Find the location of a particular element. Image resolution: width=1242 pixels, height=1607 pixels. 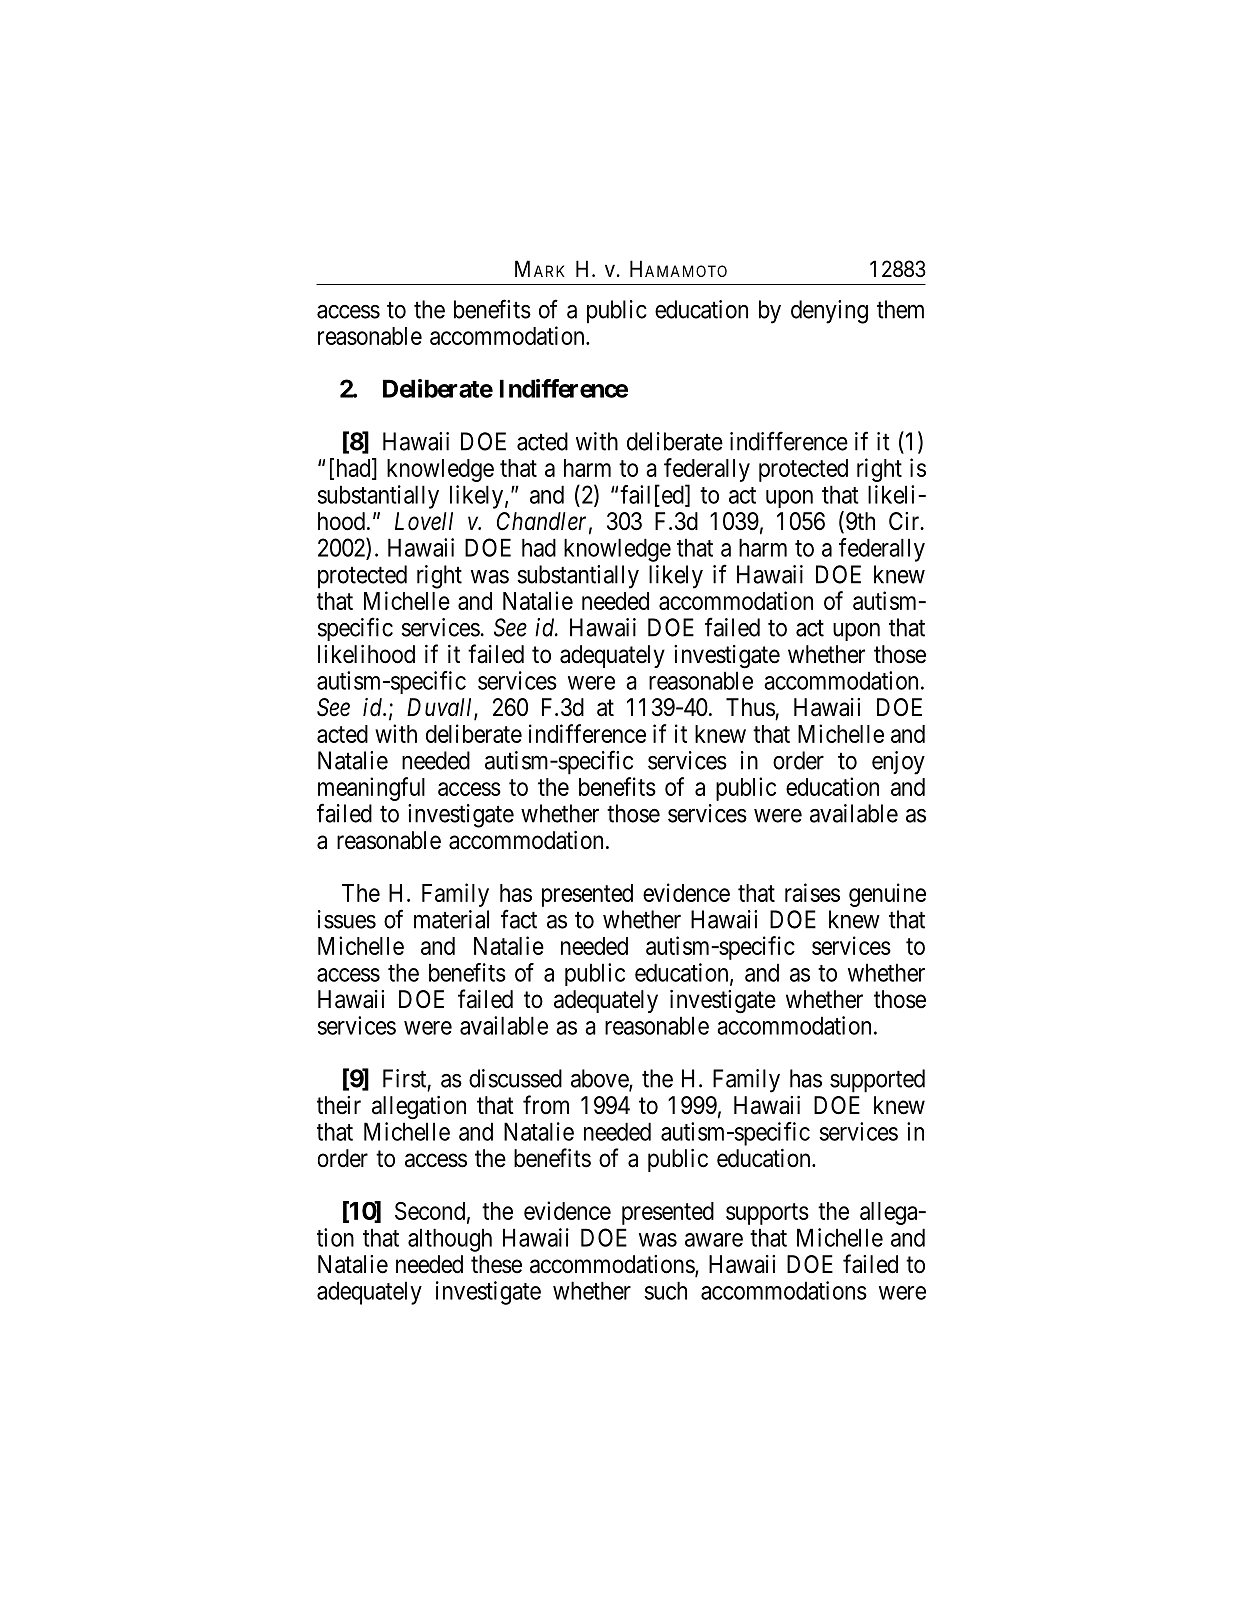

enjoy is located at coordinates (898, 763).
